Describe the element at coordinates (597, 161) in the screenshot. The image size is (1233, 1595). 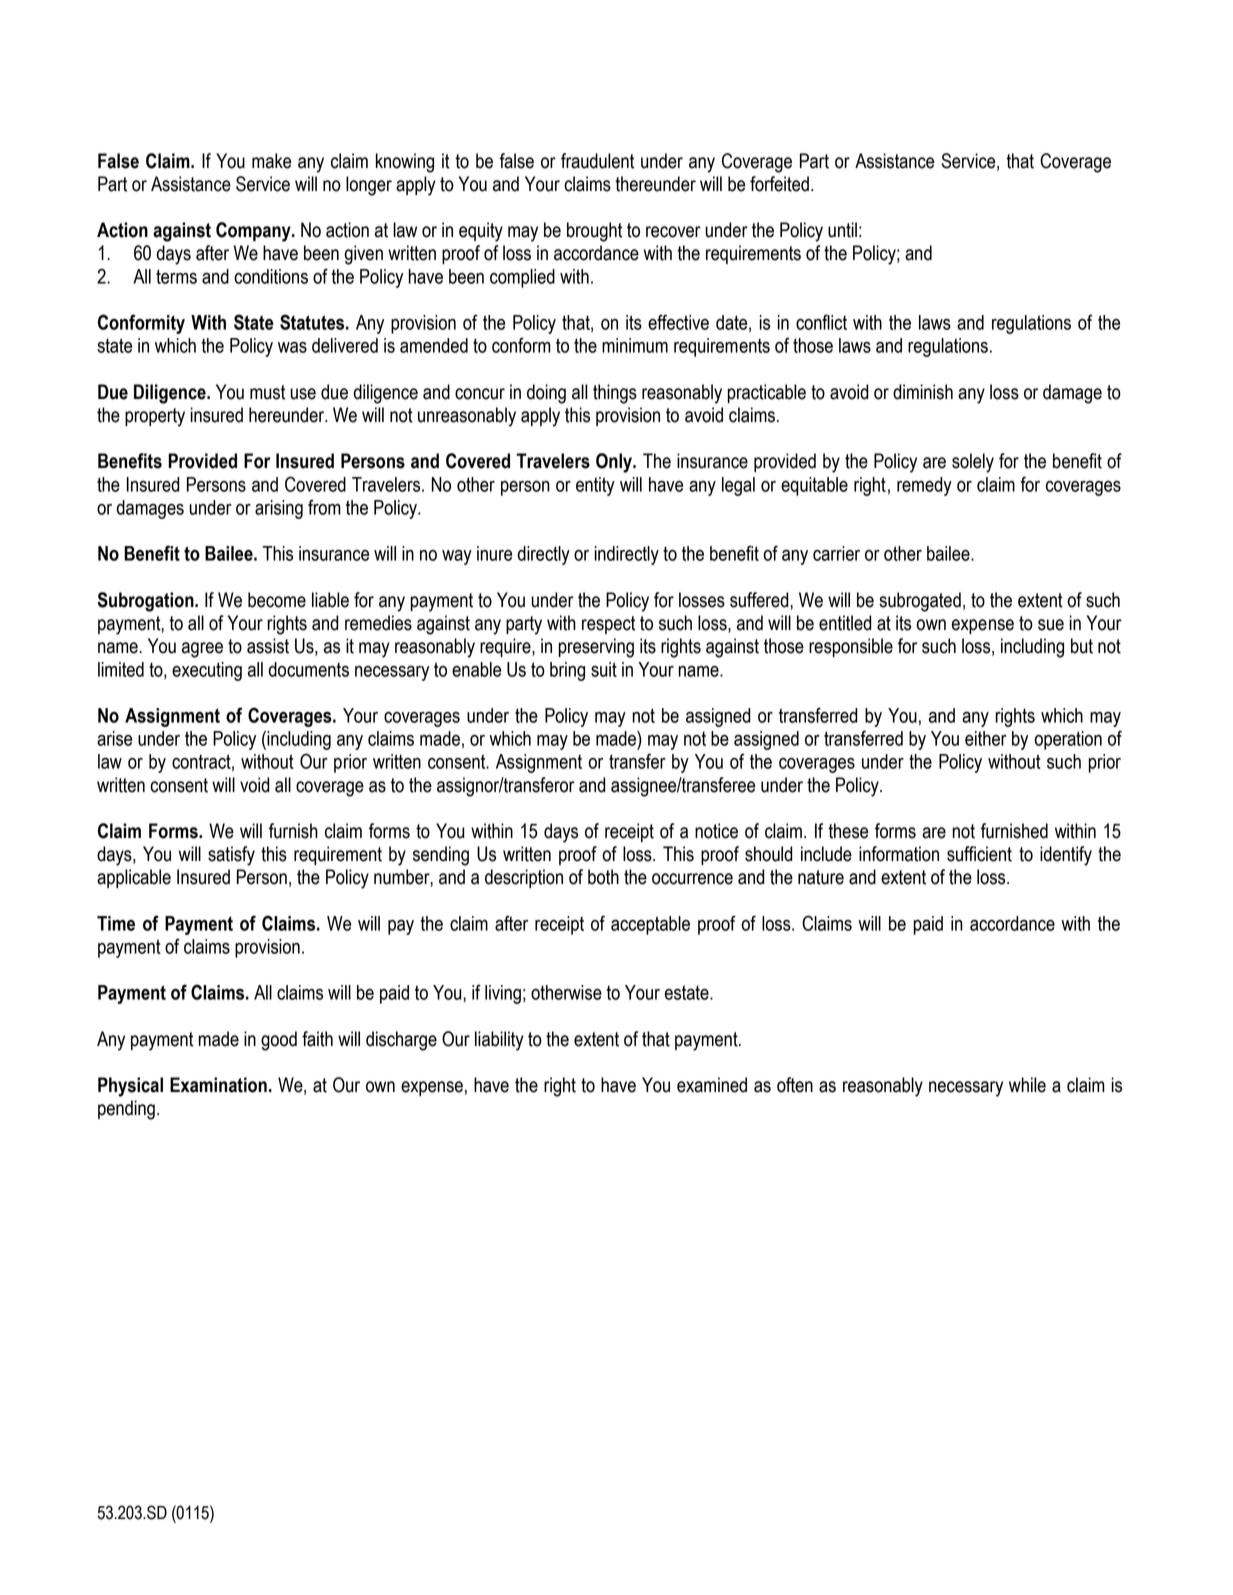
I see `fraudulent` at that location.
